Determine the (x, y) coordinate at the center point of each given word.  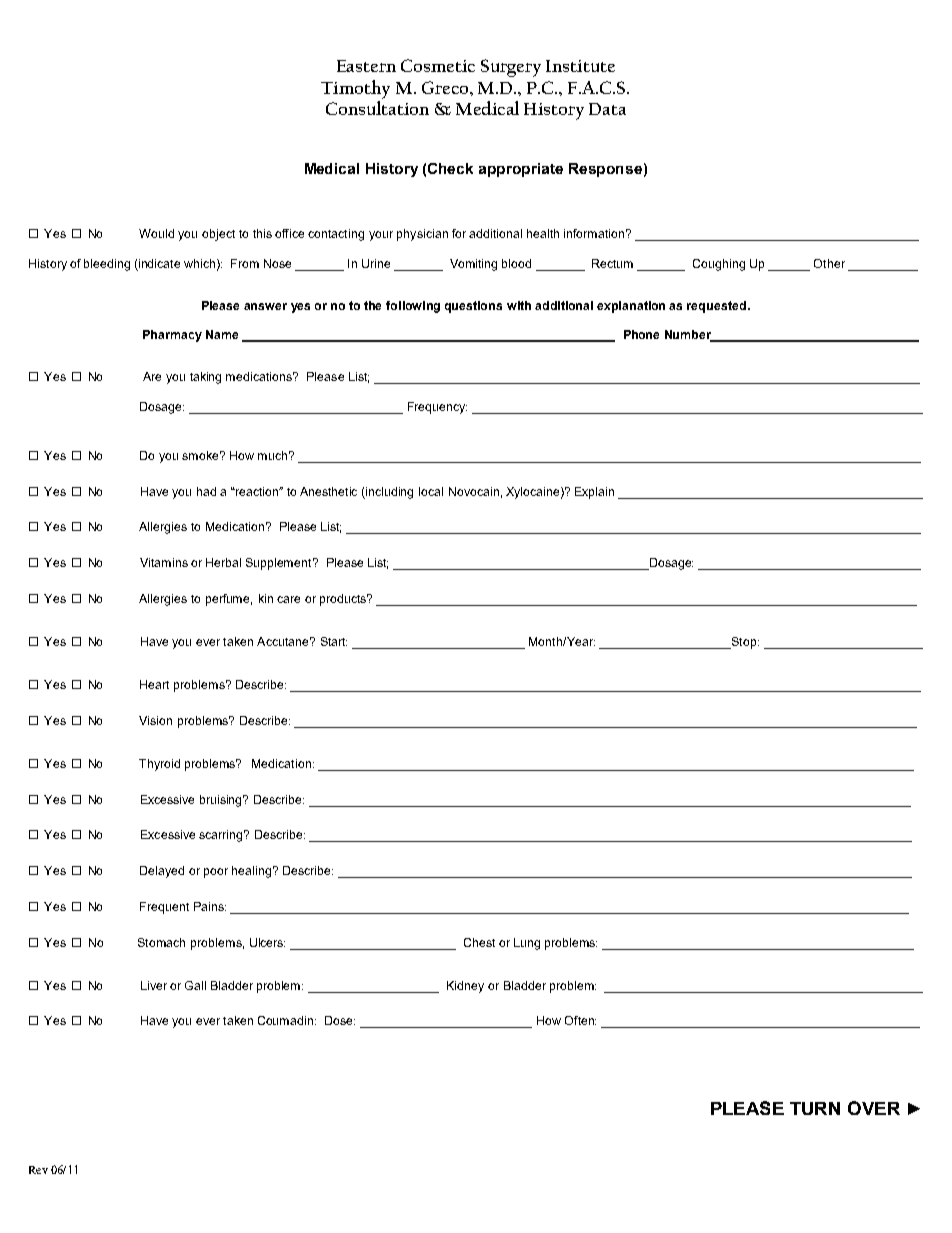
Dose (340, 1020)
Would (156, 233)
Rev (38, 1170)
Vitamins (164, 562)
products (344, 600)
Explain (594, 493)
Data (607, 109)
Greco (446, 87)
